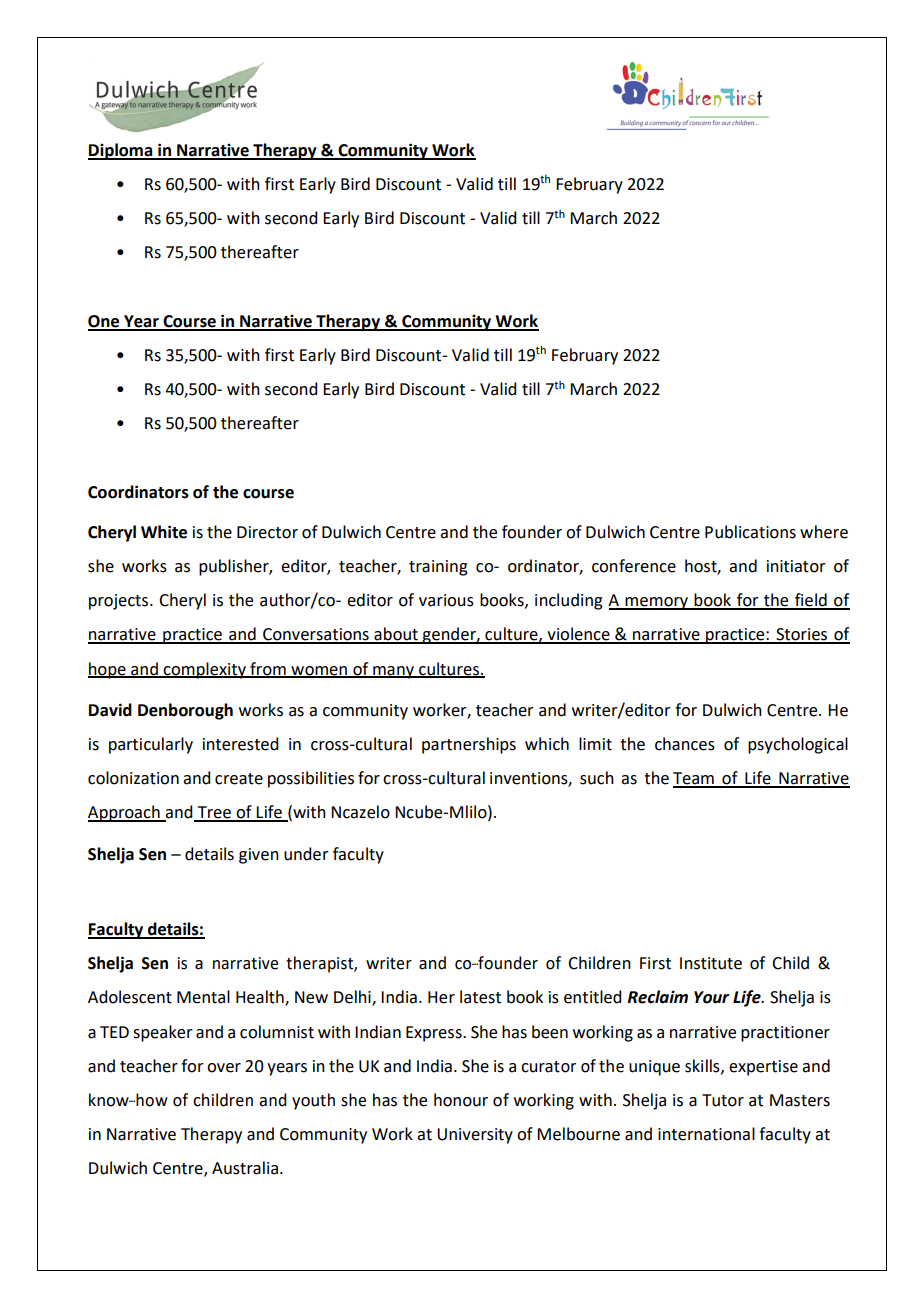 This document has height=1308, width=924. What do you see at coordinates (711, 963) in the document?
I see `Institute` at bounding box center [711, 963].
